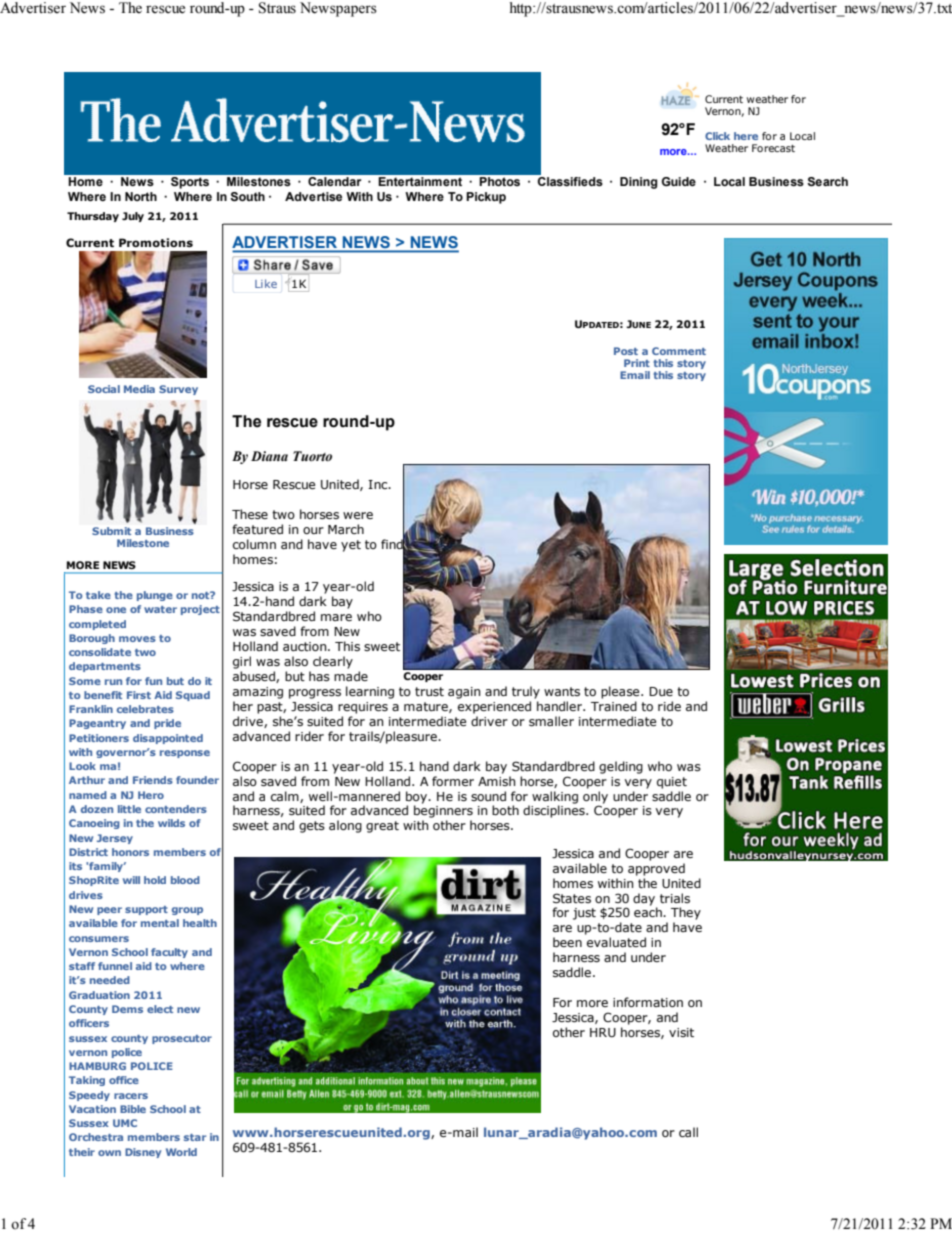 This image has height=1233, width=952. Describe the element at coordinates (773, 148) in the image. I see `Forecast` at that location.
